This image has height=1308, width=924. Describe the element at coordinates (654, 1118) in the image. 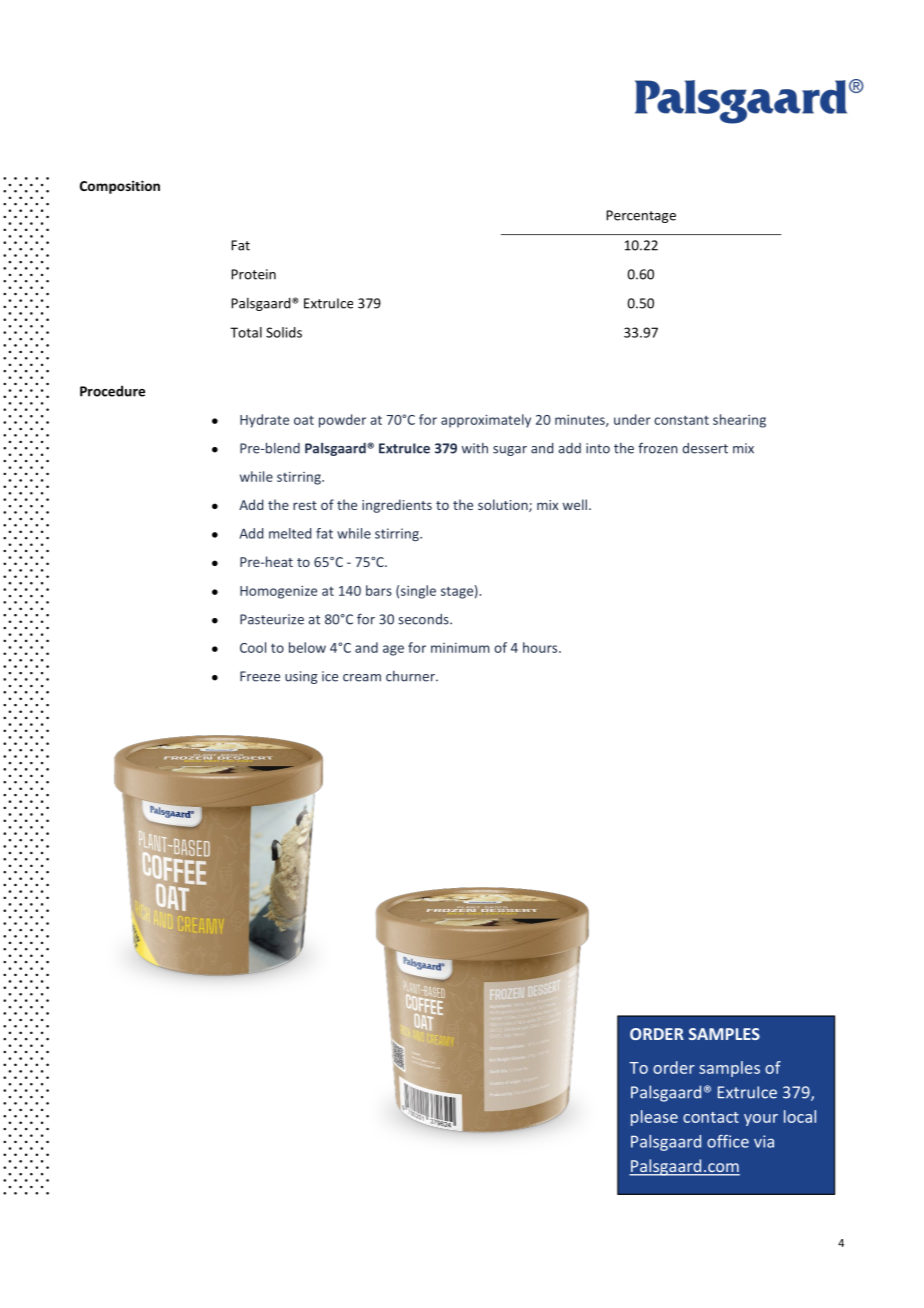

I see `please` at that location.
